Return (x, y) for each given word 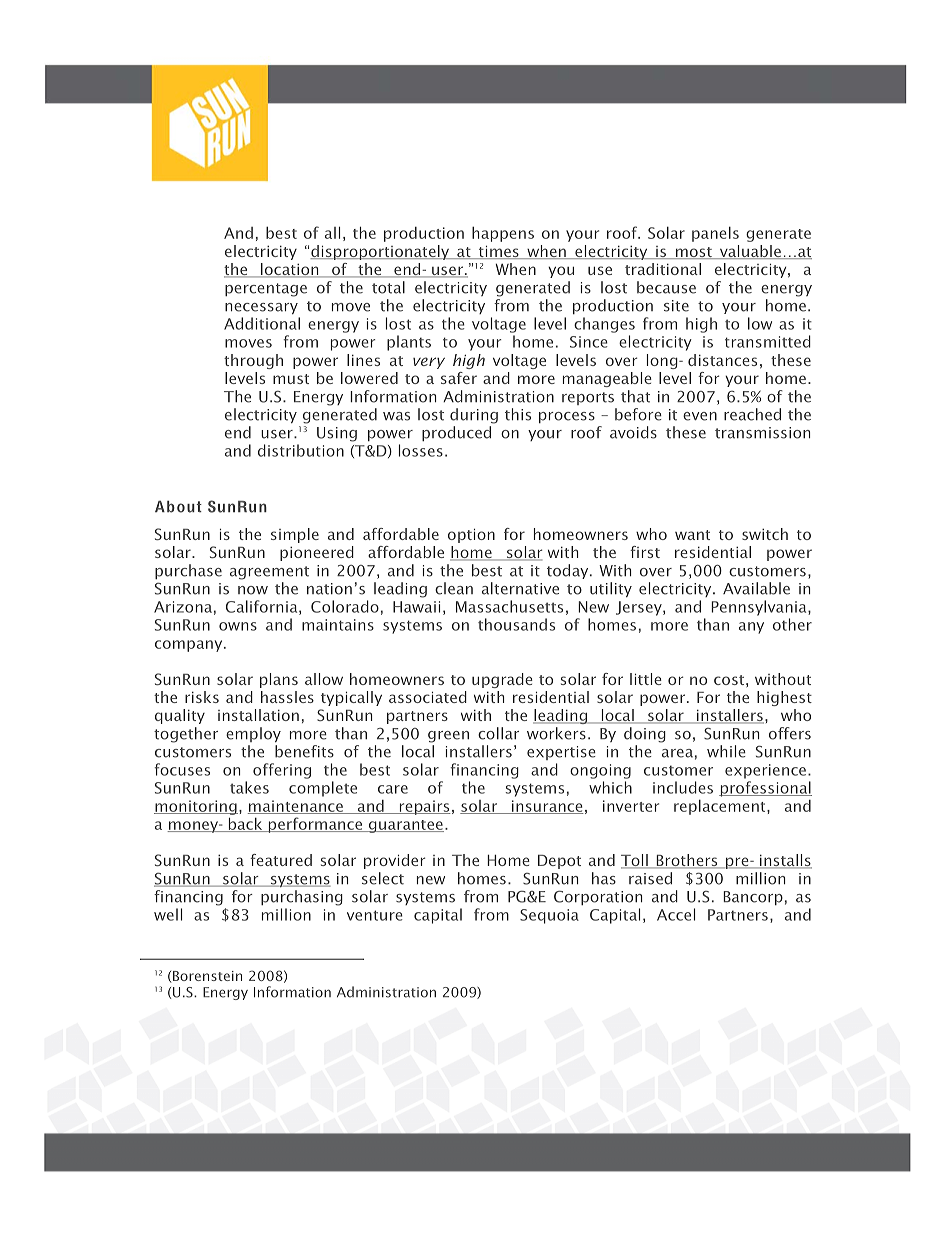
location (290, 270)
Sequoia (549, 916)
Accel (676, 914)
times (498, 252)
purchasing (302, 898)
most (694, 253)
